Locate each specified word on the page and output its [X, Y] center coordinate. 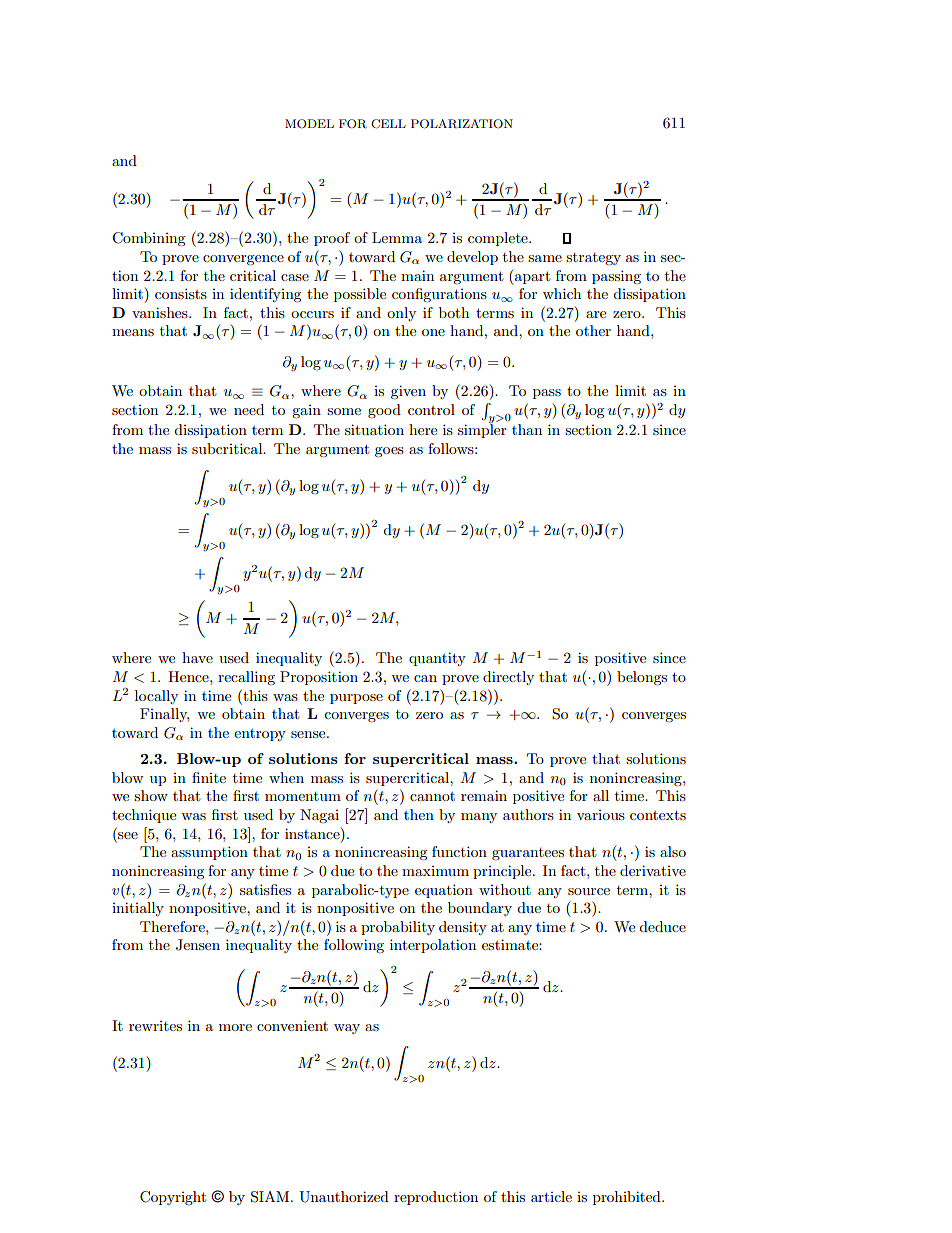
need [249, 409]
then [419, 814]
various [601, 815]
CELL [388, 124]
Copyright [173, 1198]
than [527, 429]
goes [389, 452]
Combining [149, 239]
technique [144, 816]
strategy [593, 259]
